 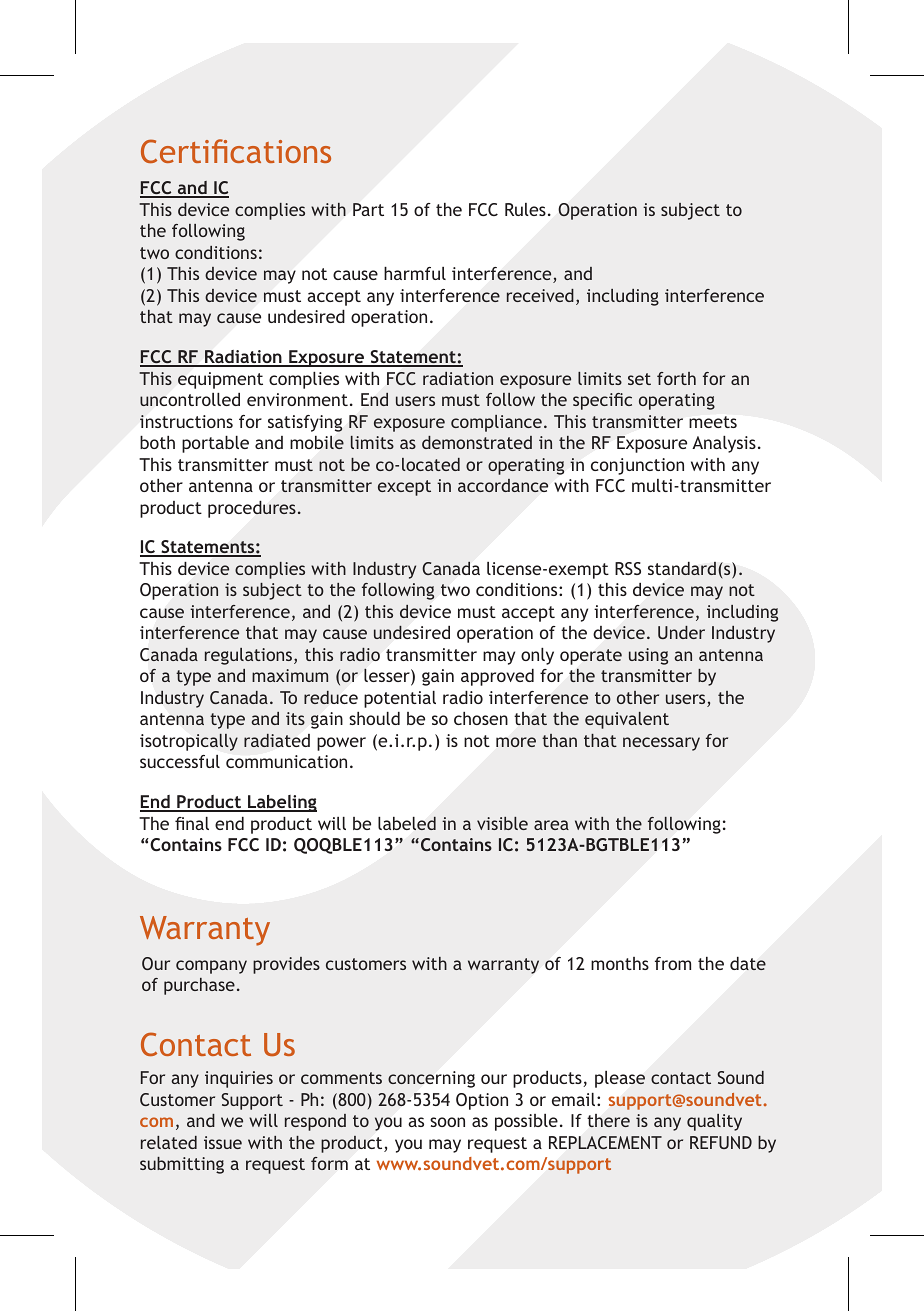 I want to click on labeled, so click(x=407, y=823).
